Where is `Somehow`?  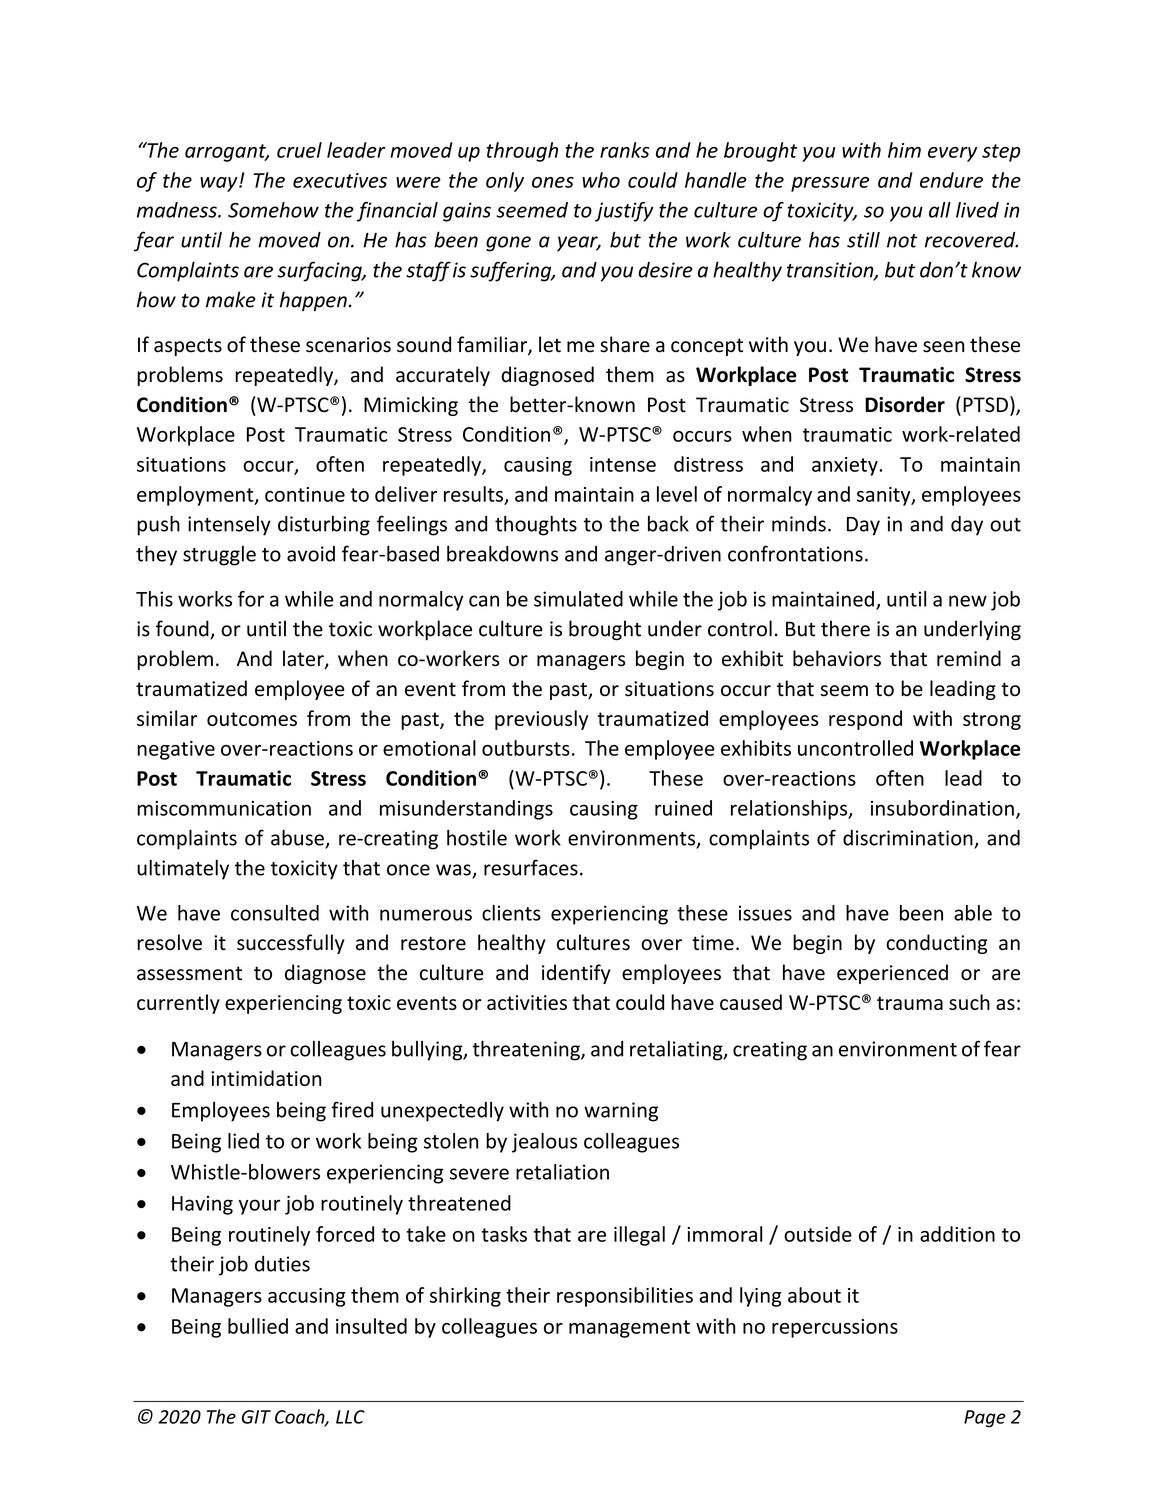 Somehow is located at coordinates (273, 210).
